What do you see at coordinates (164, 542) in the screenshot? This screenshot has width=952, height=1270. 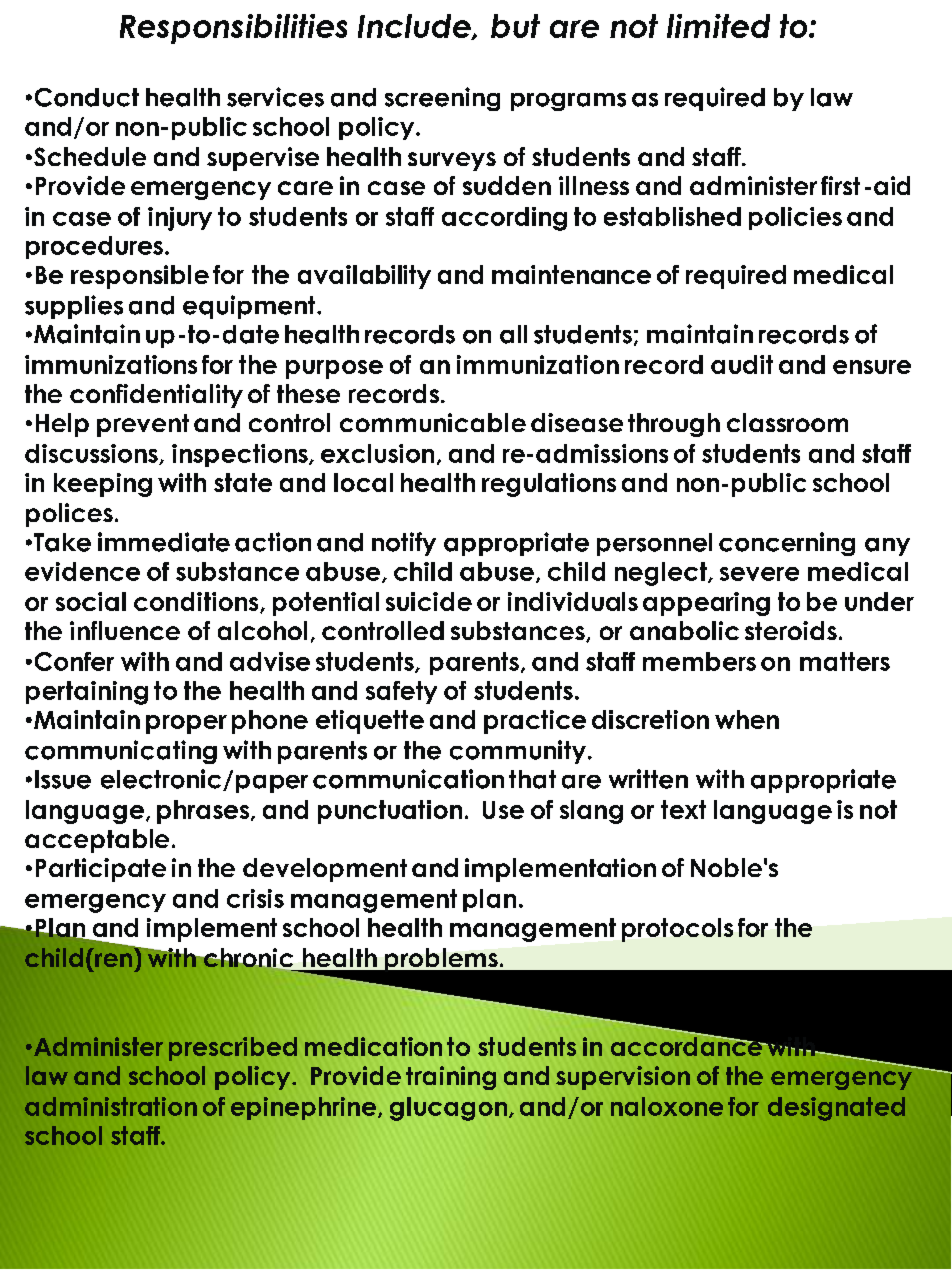 I see `immediate` at bounding box center [164, 542].
